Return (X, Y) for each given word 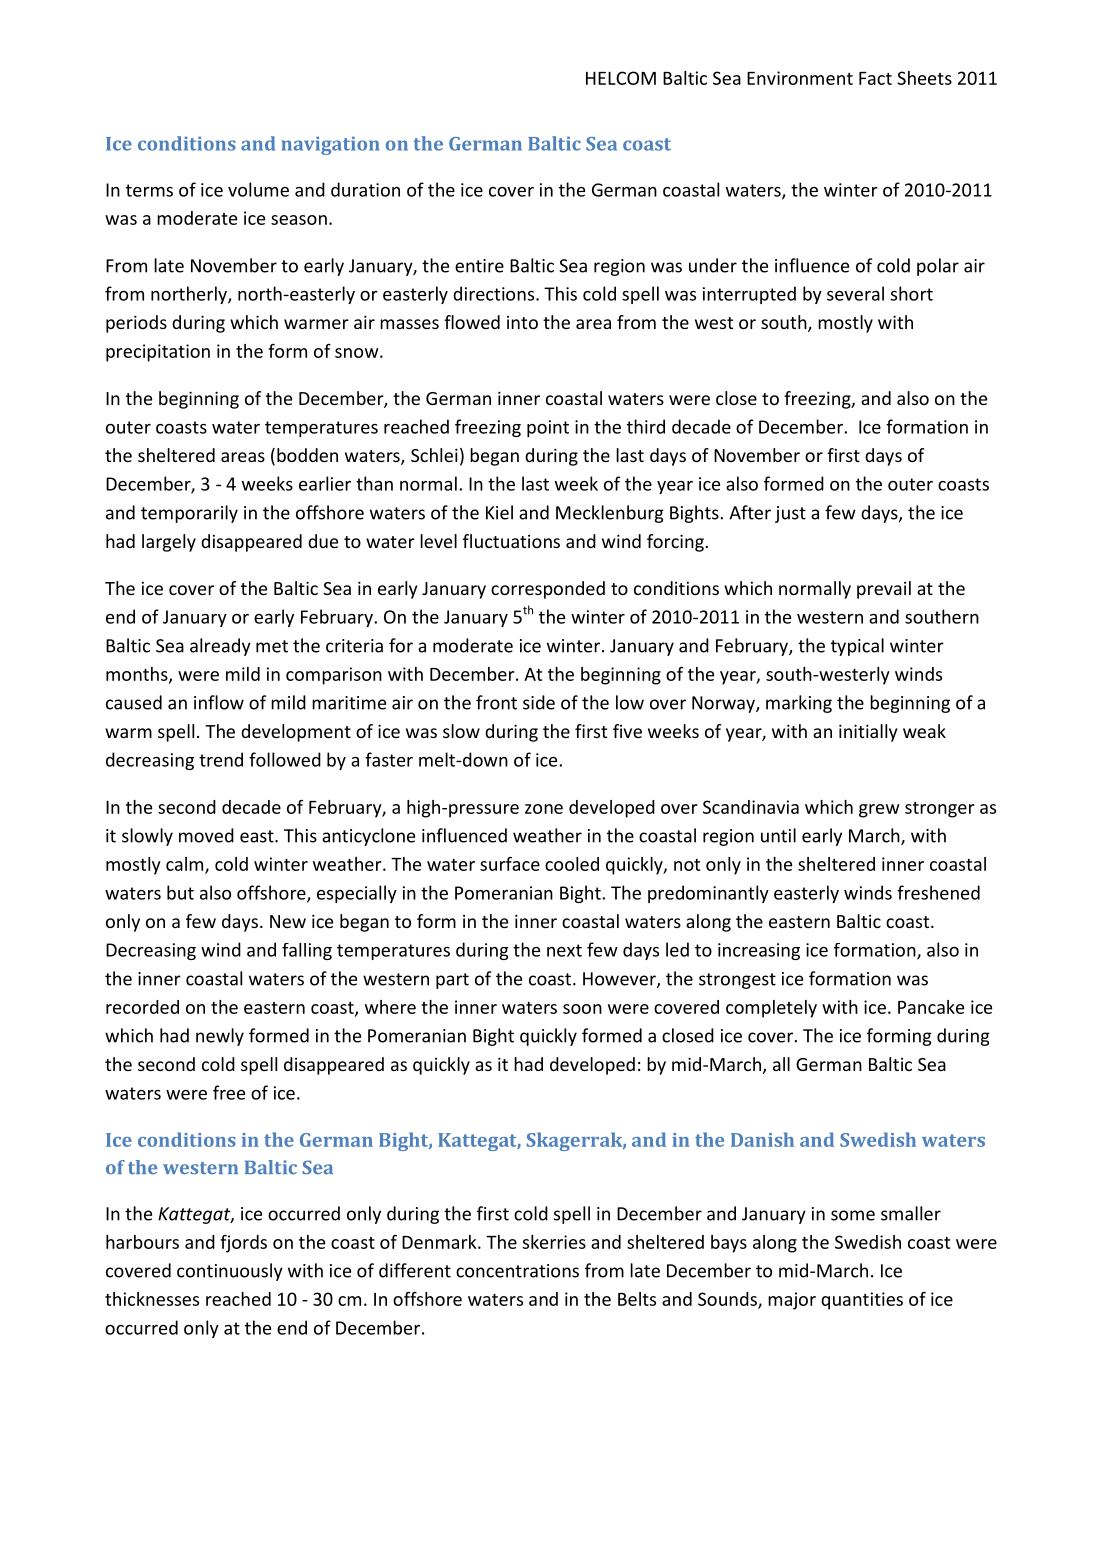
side (539, 702)
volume (258, 189)
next (564, 950)
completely (771, 1009)
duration (365, 189)
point (548, 428)
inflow (219, 702)
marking (799, 704)
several (855, 293)
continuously (230, 1272)
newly (220, 1037)
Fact (875, 78)
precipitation (158, 353)
